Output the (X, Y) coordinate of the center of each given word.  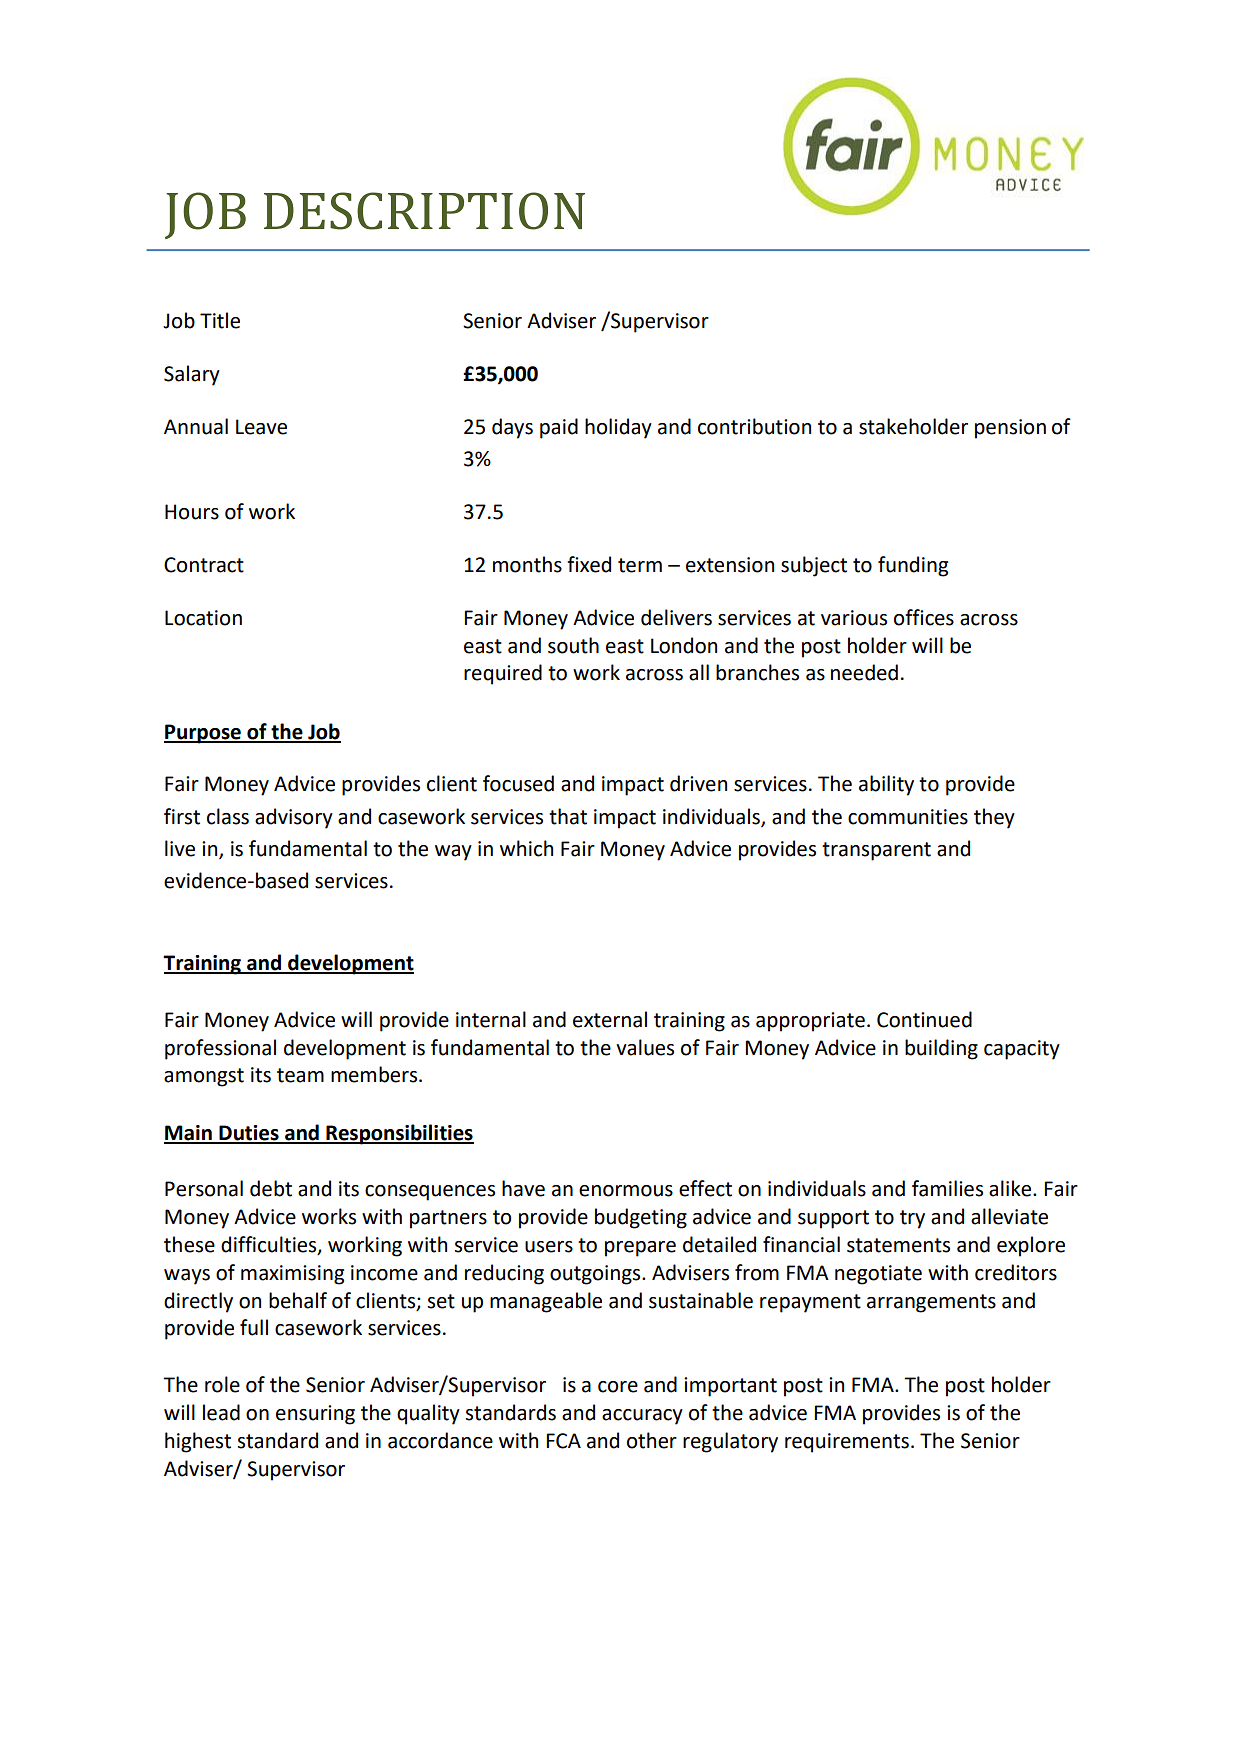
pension (1010, 429)
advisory (294, 818)
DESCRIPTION (424, 211)
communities (908, 817)
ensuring (315, 1415)
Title (220, 320)
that (568, 816)
